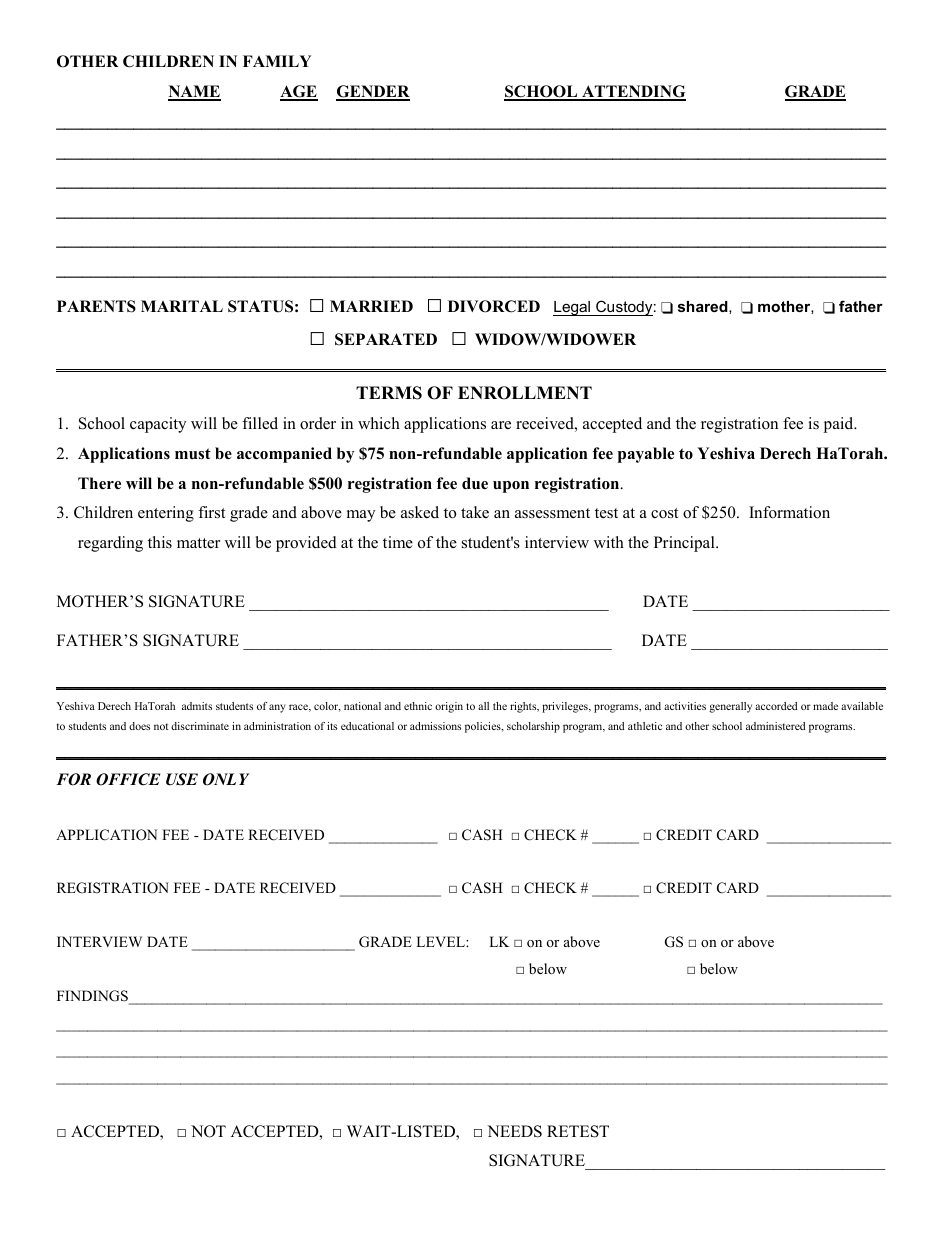 The height and width of the document is (1233, 952). I want to click on time, so click(398, 542).
